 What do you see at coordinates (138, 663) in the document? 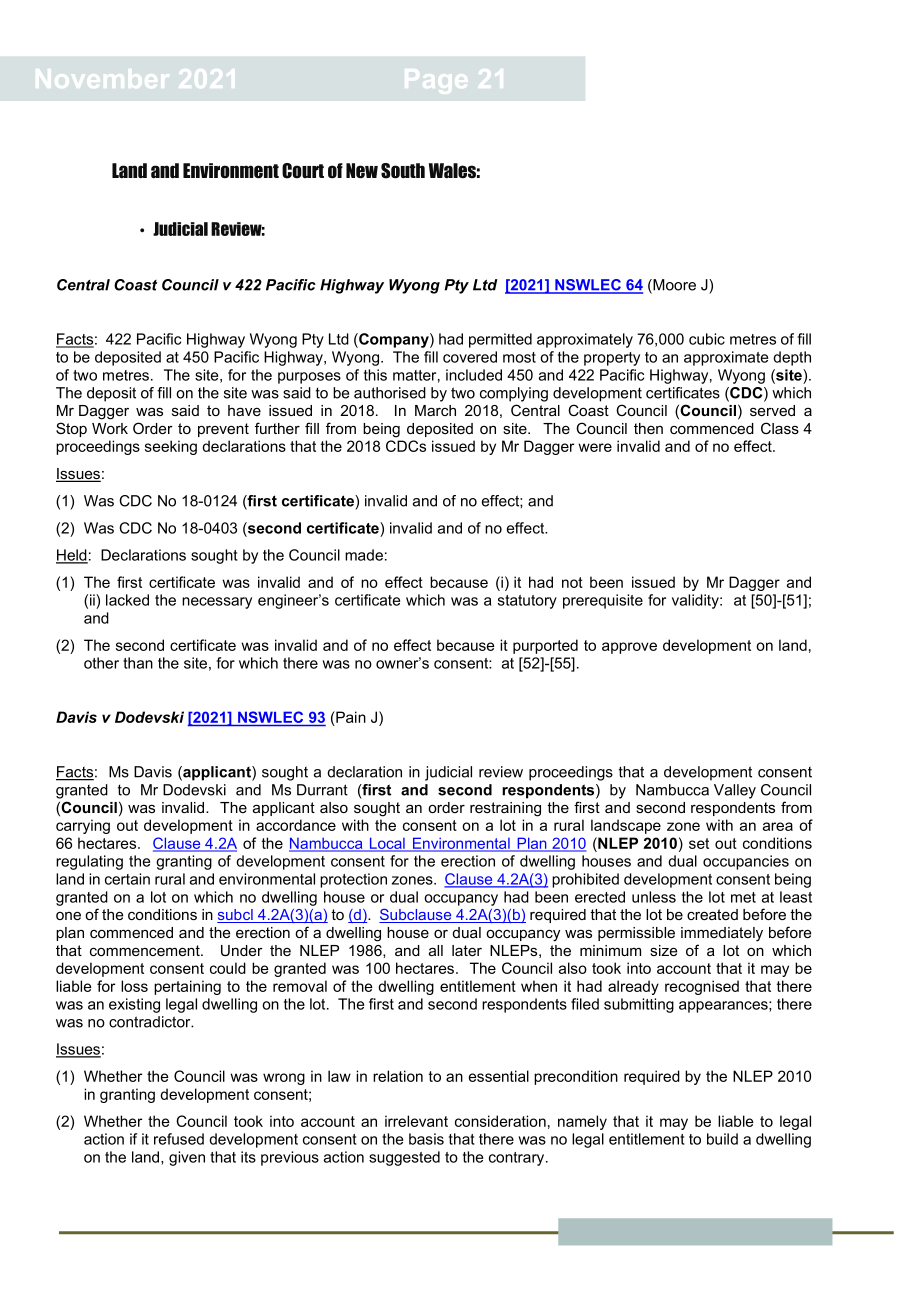
I see `than` at bounding box center [138, 663].
